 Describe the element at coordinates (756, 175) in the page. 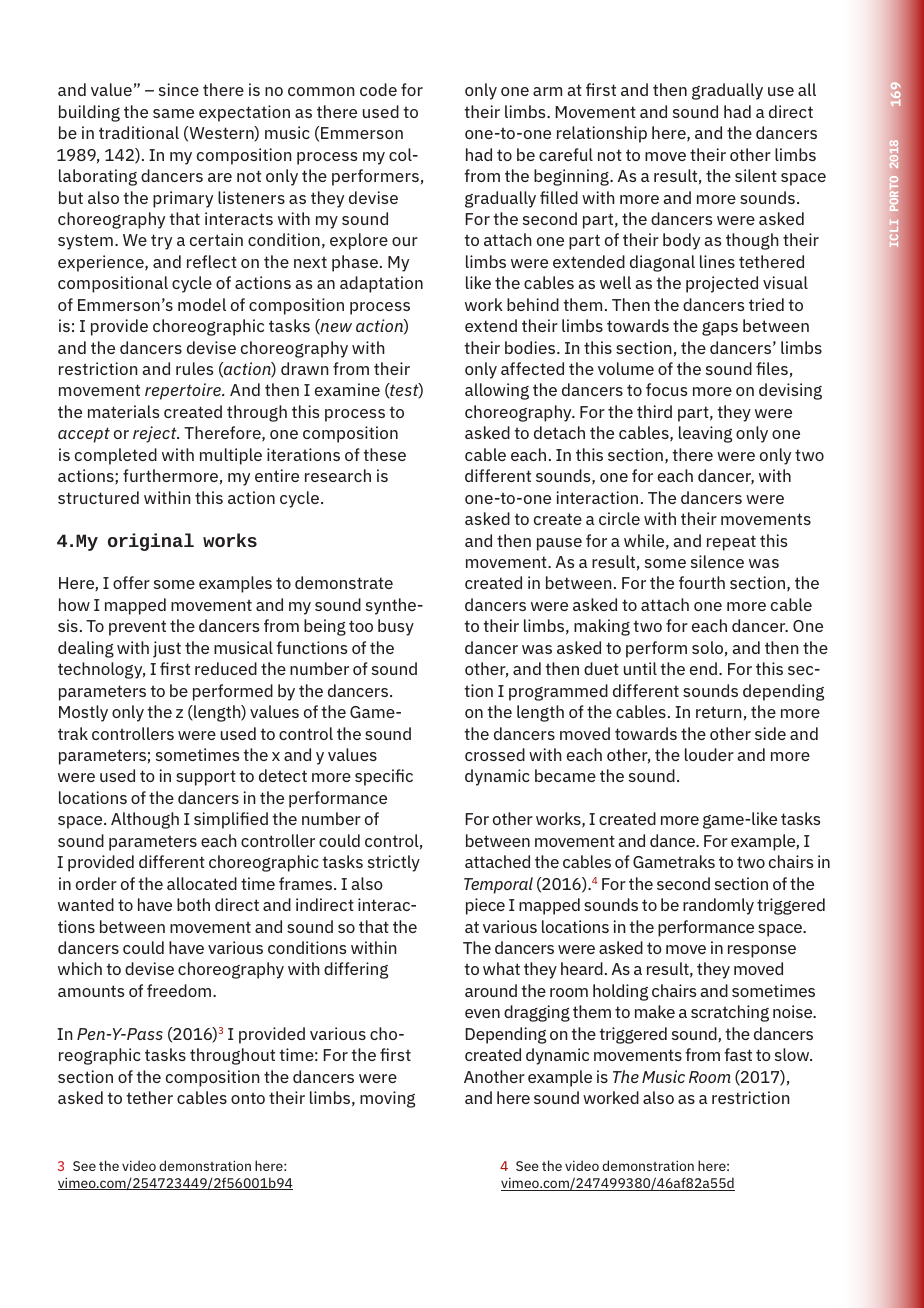

I see `silent` at that location.
